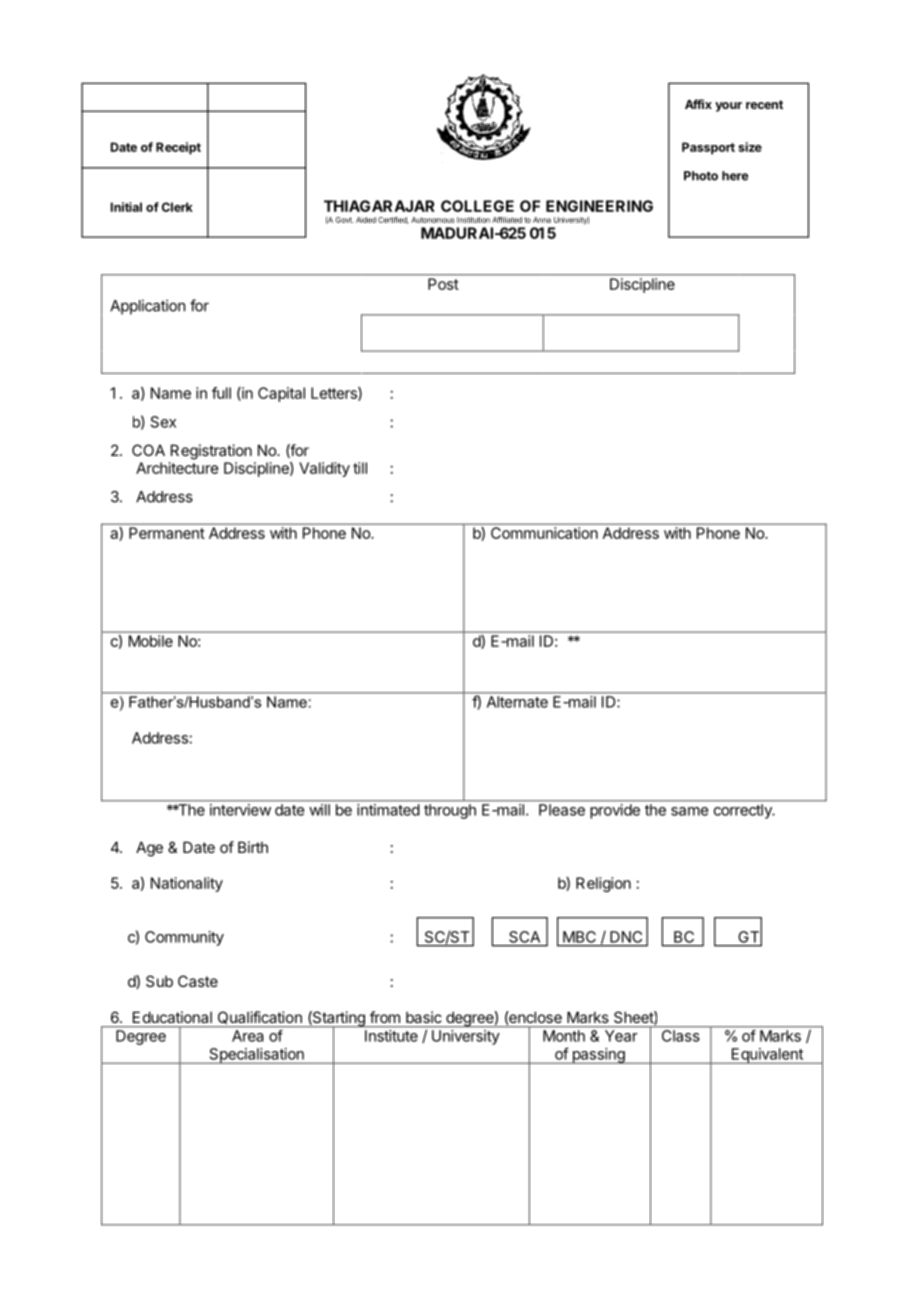 This screenshot has width=924, height=1308. Describe the element at coordinates (517, 702) in the screenshot. I see `Alternate` at that location.
